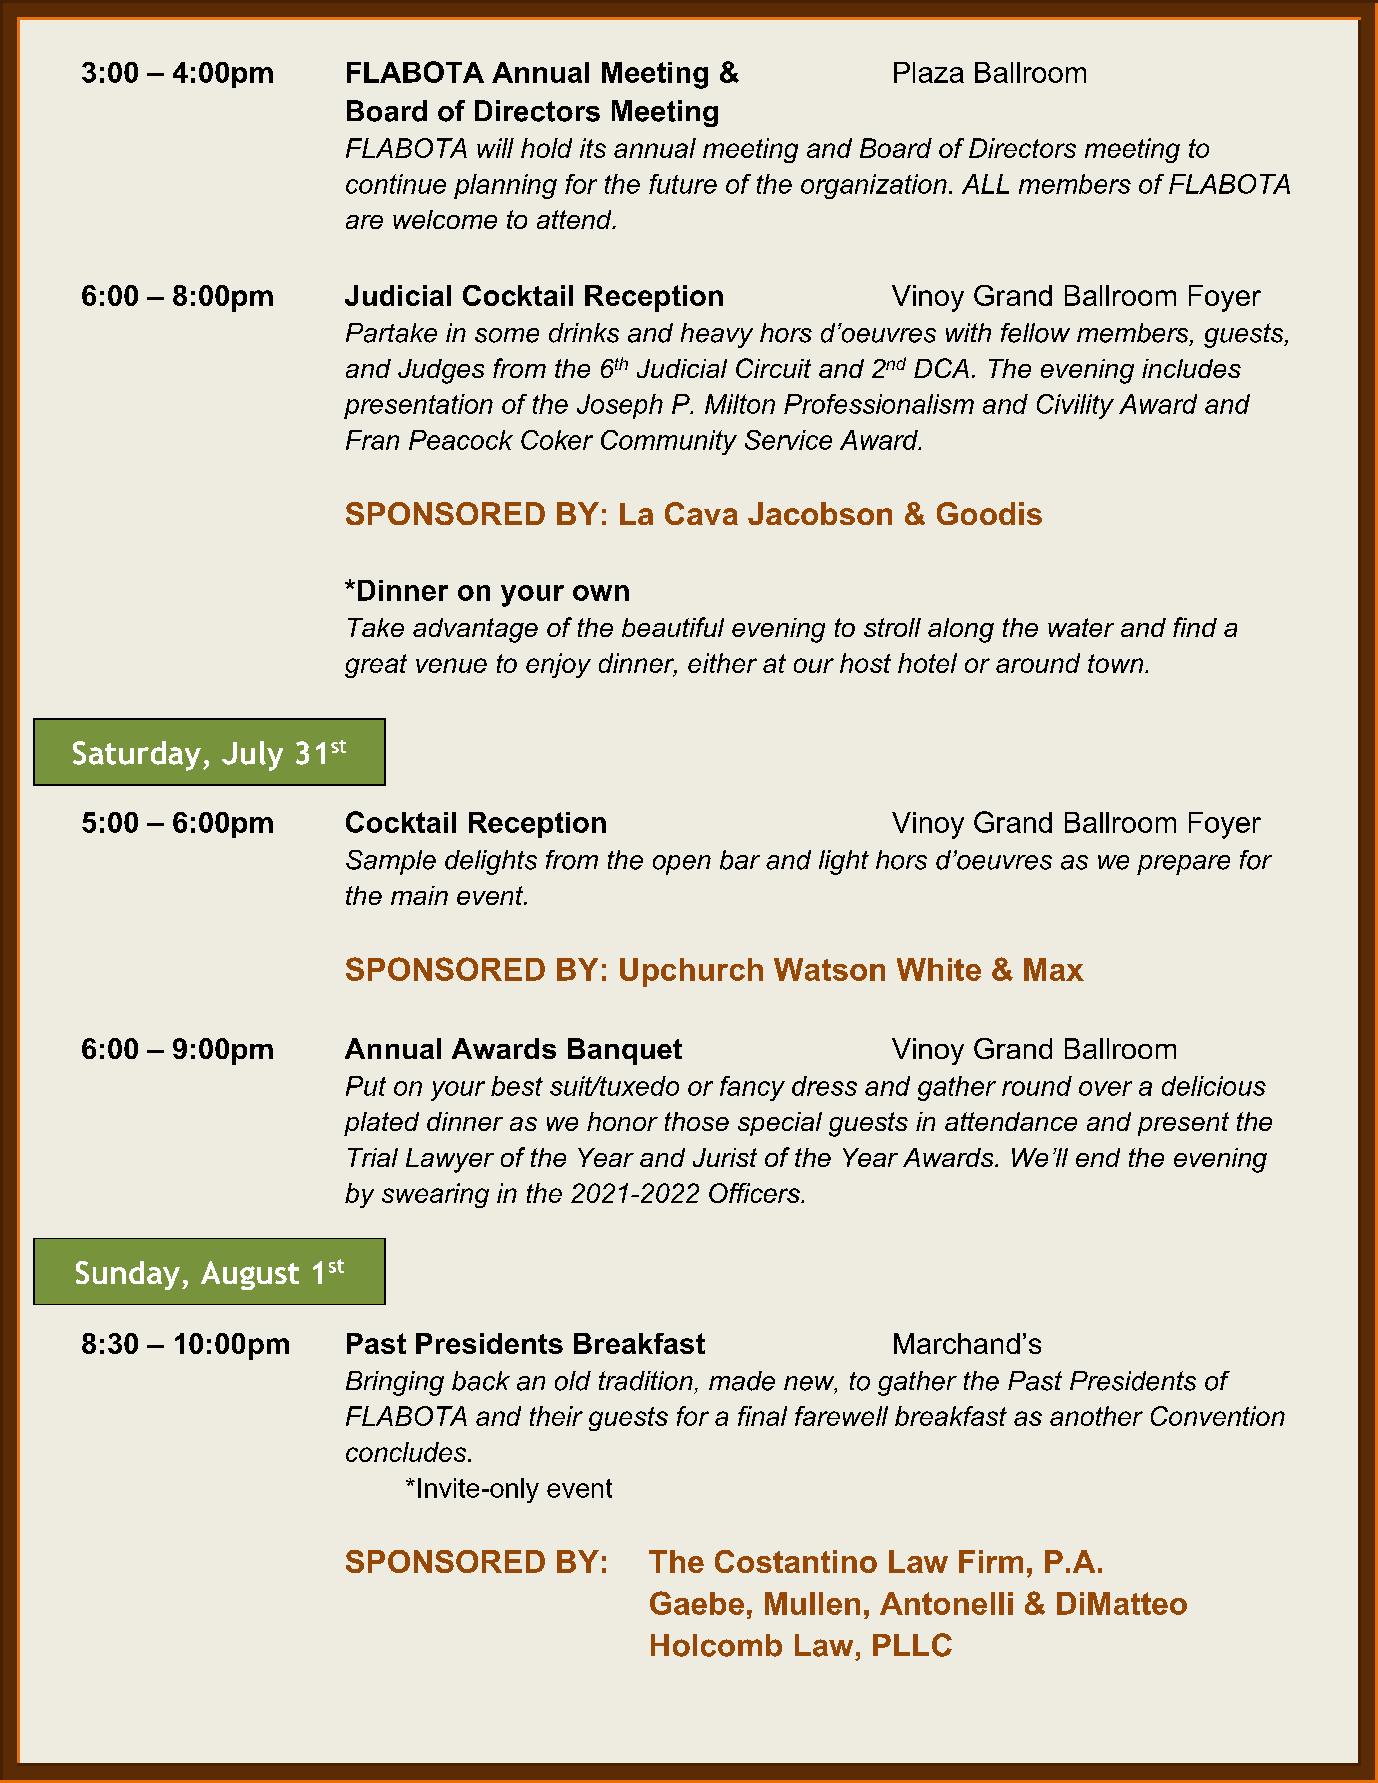  What do you see at coordinates (1075, 406) in the image?
I see `Civility` at bounding box center [1075, 406].
